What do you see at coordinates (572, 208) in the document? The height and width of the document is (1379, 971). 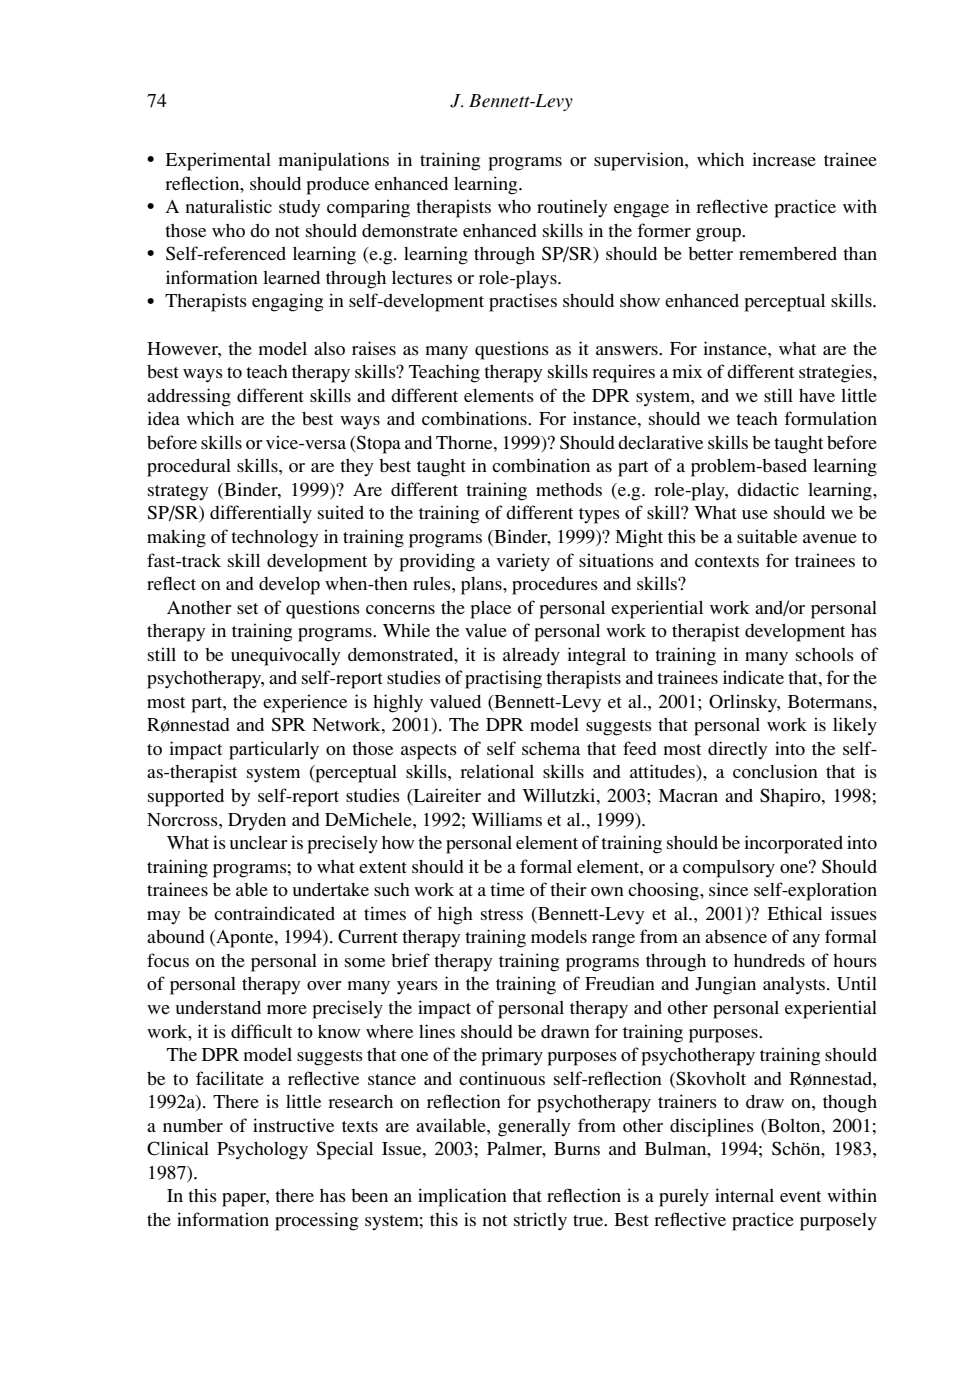 I see `routinely` at bounding box center [572, 208].
